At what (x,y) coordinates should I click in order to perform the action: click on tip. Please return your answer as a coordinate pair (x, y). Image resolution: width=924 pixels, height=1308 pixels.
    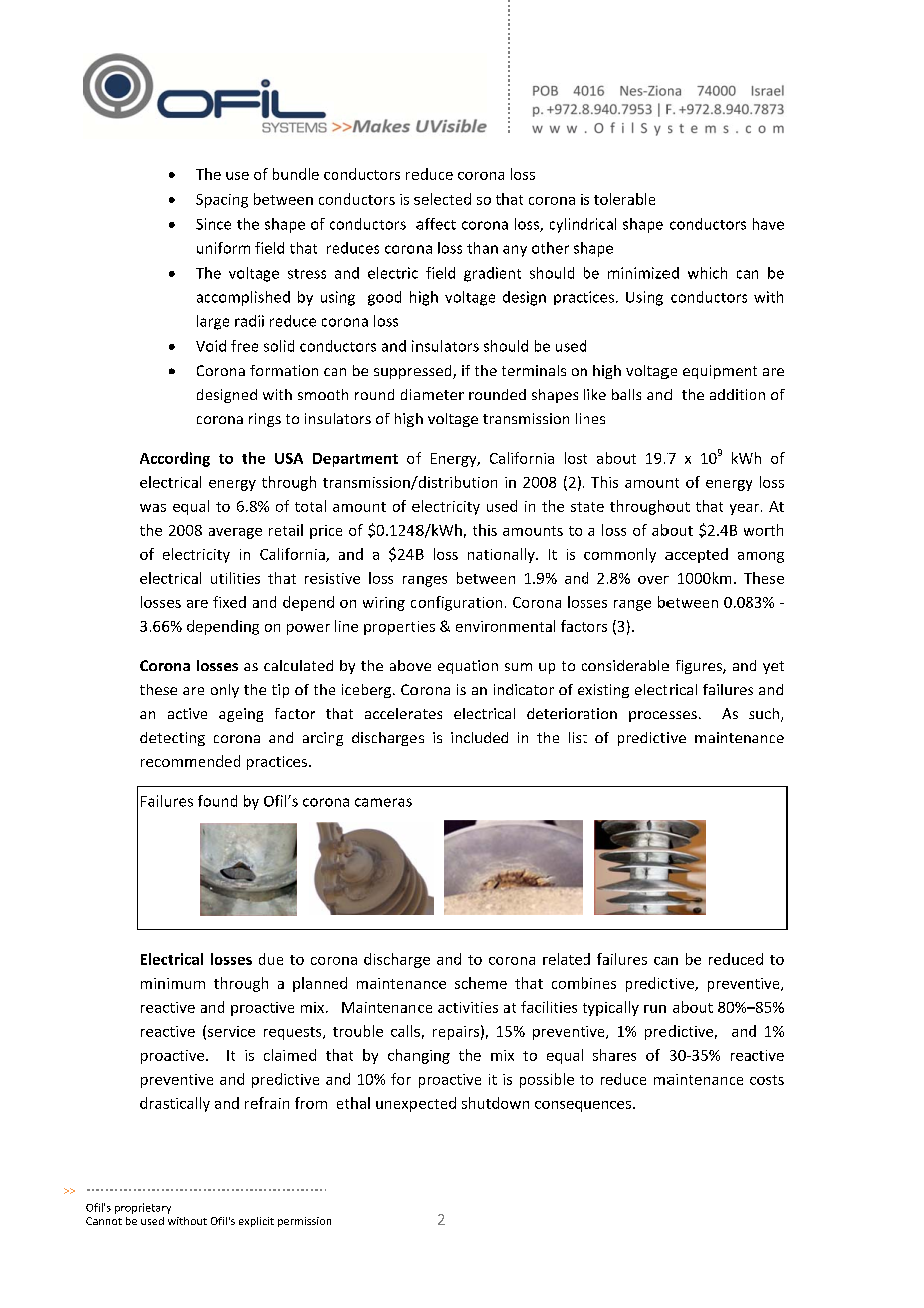
    Looking at the image, I should click on (280, 691).
